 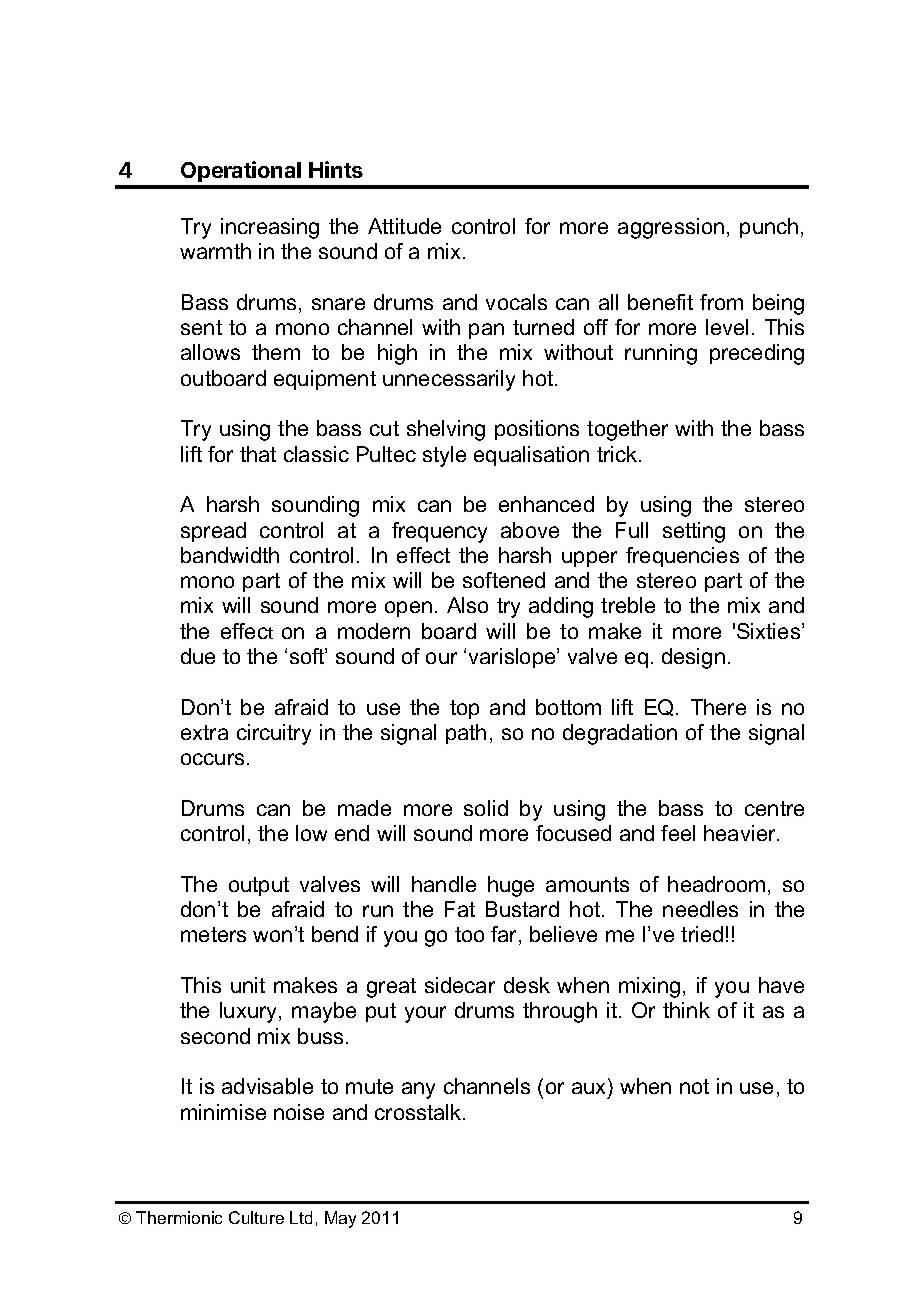 I want to click on There, so click(x=718, y=707).
